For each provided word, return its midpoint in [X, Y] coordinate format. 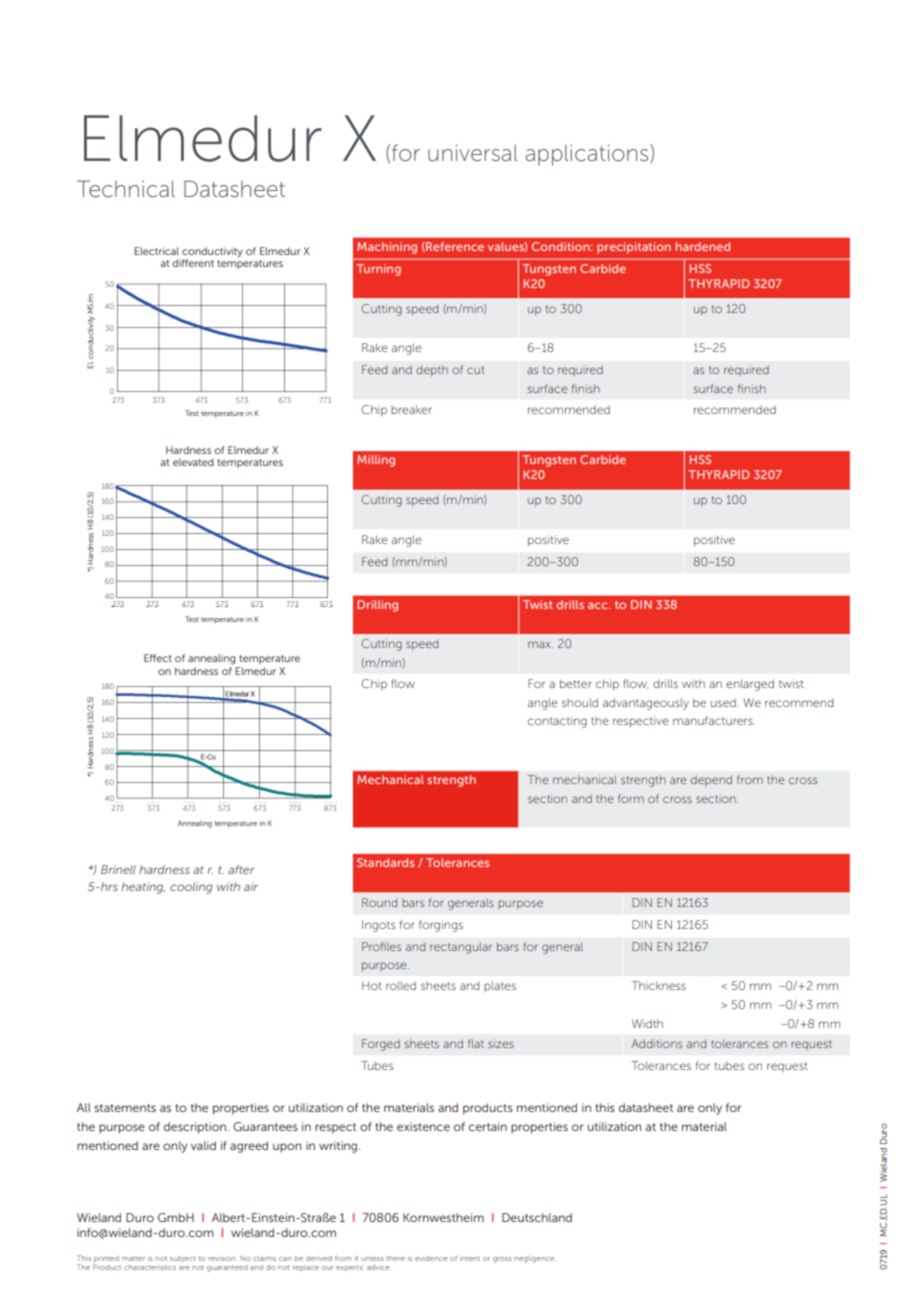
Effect [158, 658]
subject [182, 1259]
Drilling [377, 606]
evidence [431, 1258]
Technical [126, 189]
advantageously [646, 704]
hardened [703, 246]
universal [473, 153]
